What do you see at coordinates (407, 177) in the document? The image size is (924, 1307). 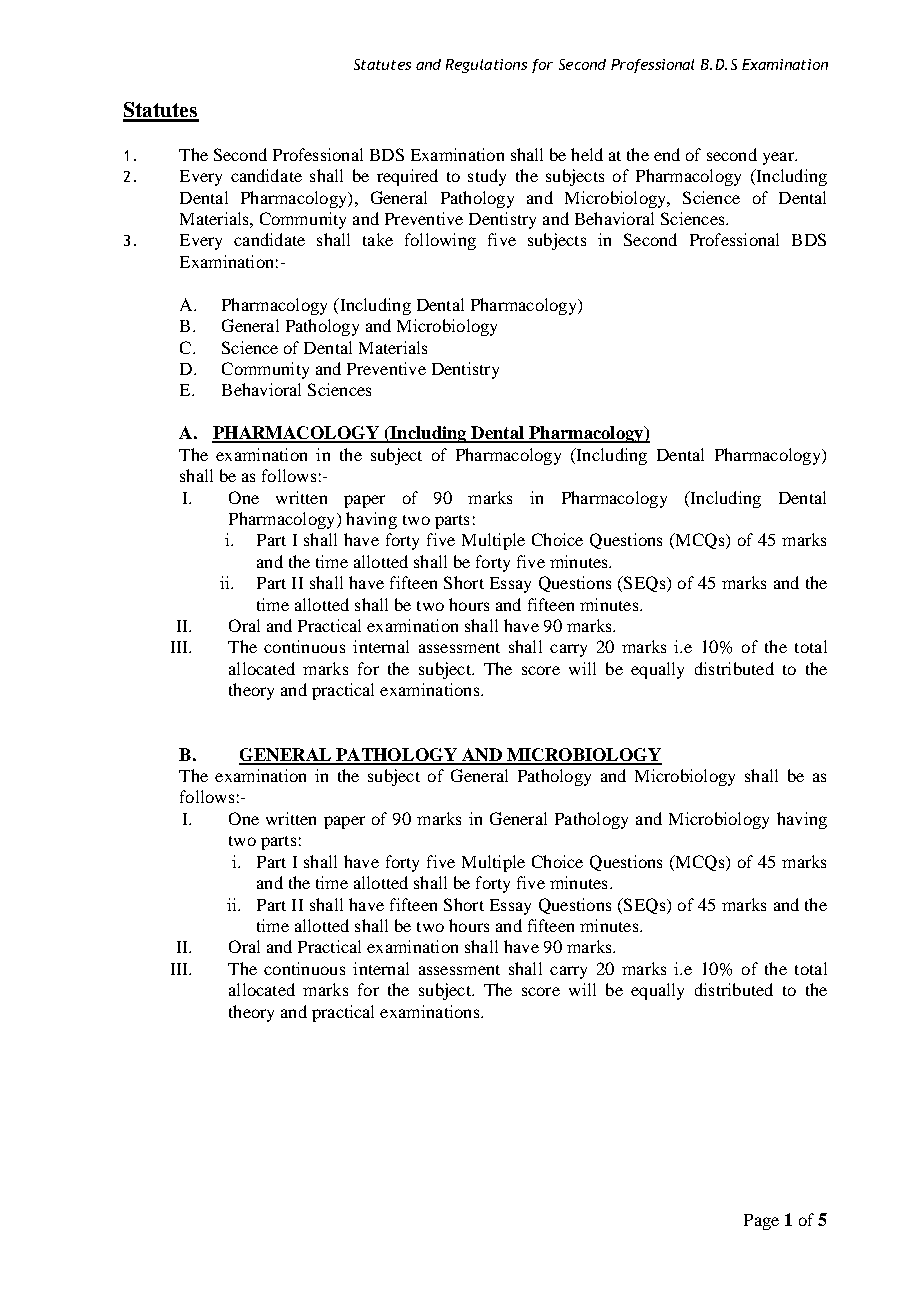 I see `required` at bounding box center [407, 177].
